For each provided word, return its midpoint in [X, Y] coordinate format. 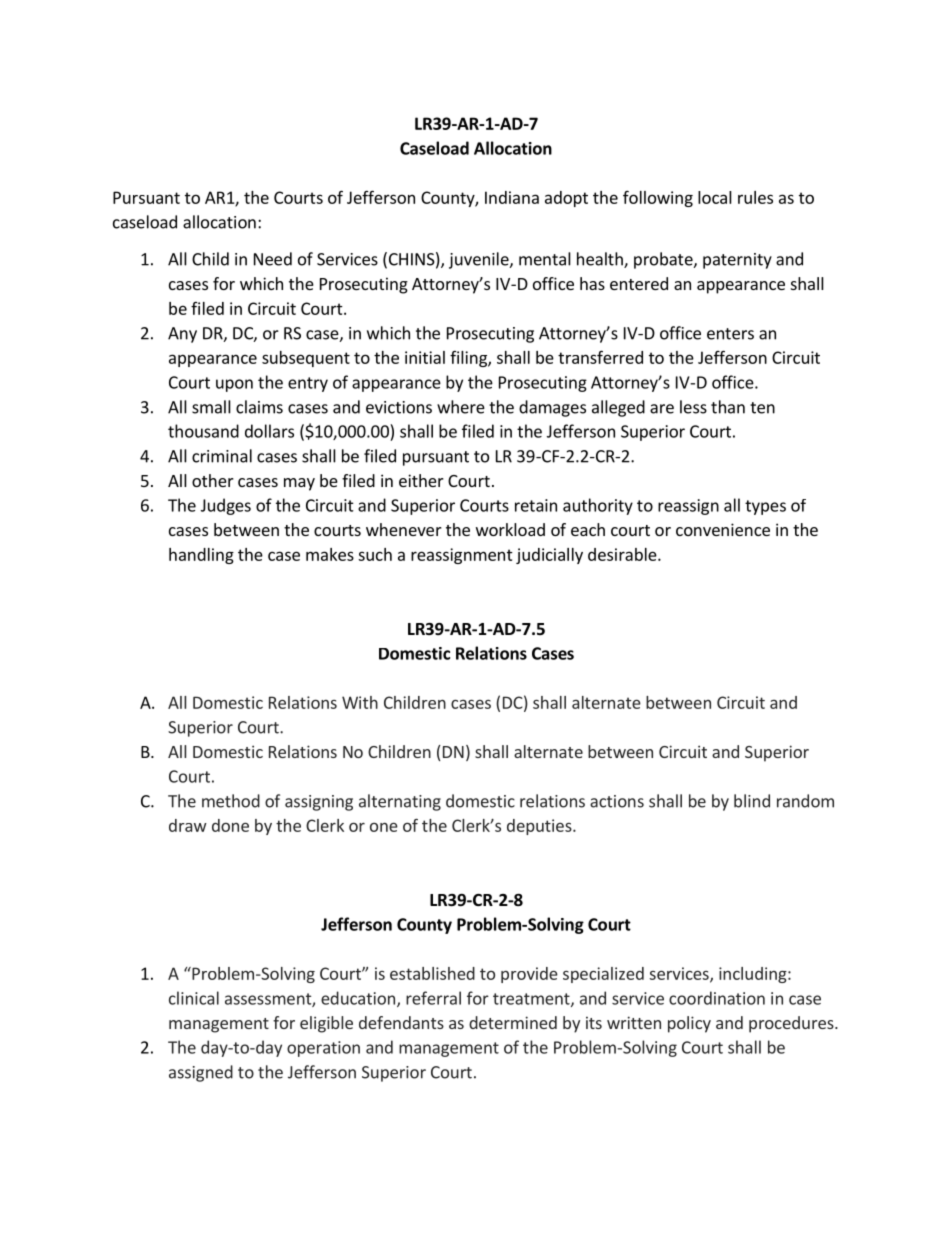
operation [323, 1049]
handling [201, 556]
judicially [549, 556]
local [715, 197]
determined [513, 1022]
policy [689, 1024]
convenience [723, 529]
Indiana [512, 197]
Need [273, 259]
